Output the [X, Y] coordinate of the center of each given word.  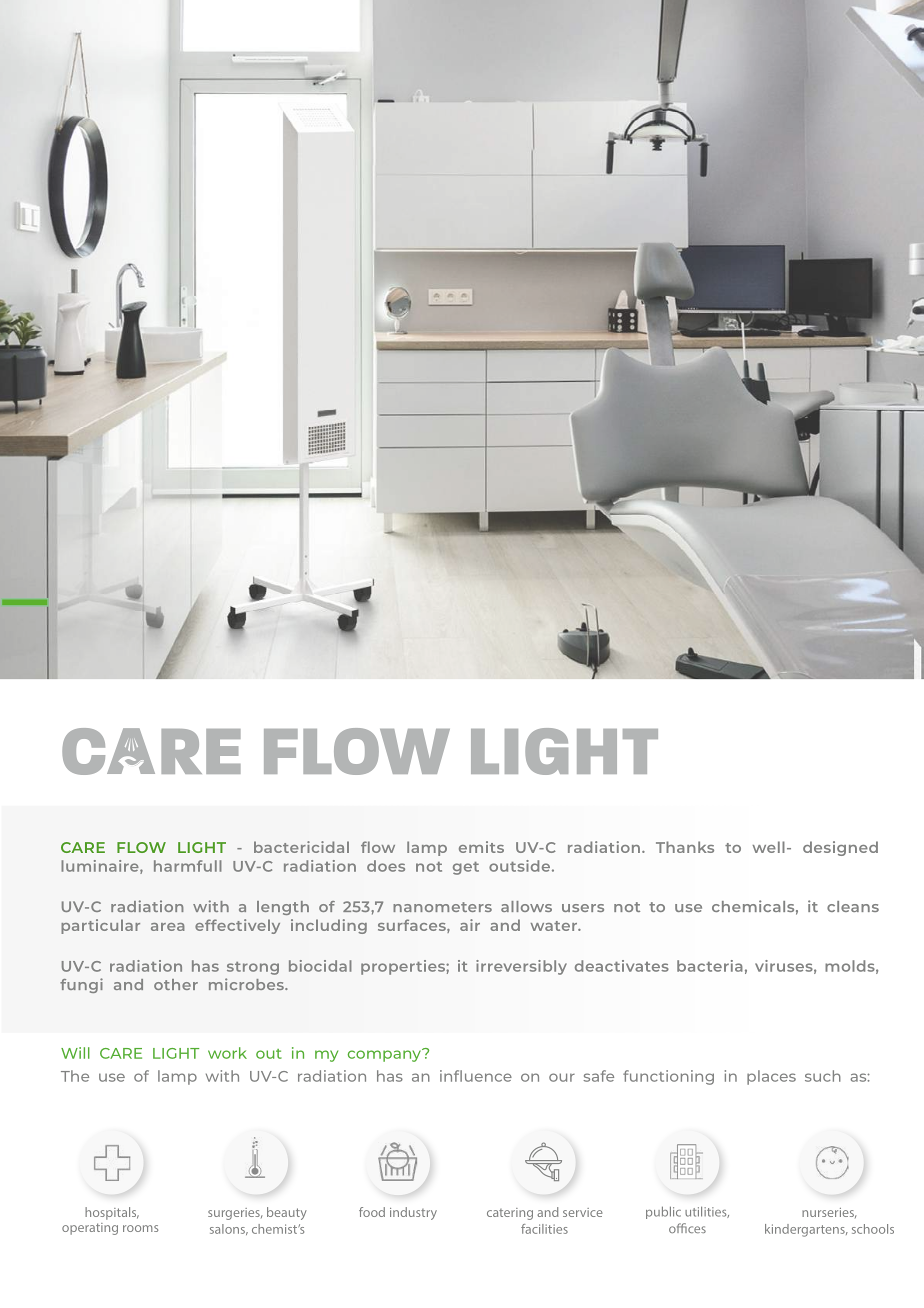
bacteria [710, 966]
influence [476, 1076]
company [385, 1055]
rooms [140, 1228]
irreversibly [521, 967]
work [227, 1053]
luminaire [101, 867]
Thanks [685, 847]
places [771, 1077]
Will [75, 1053]
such [823, 1076]
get [466, 868]
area [168, 927]
